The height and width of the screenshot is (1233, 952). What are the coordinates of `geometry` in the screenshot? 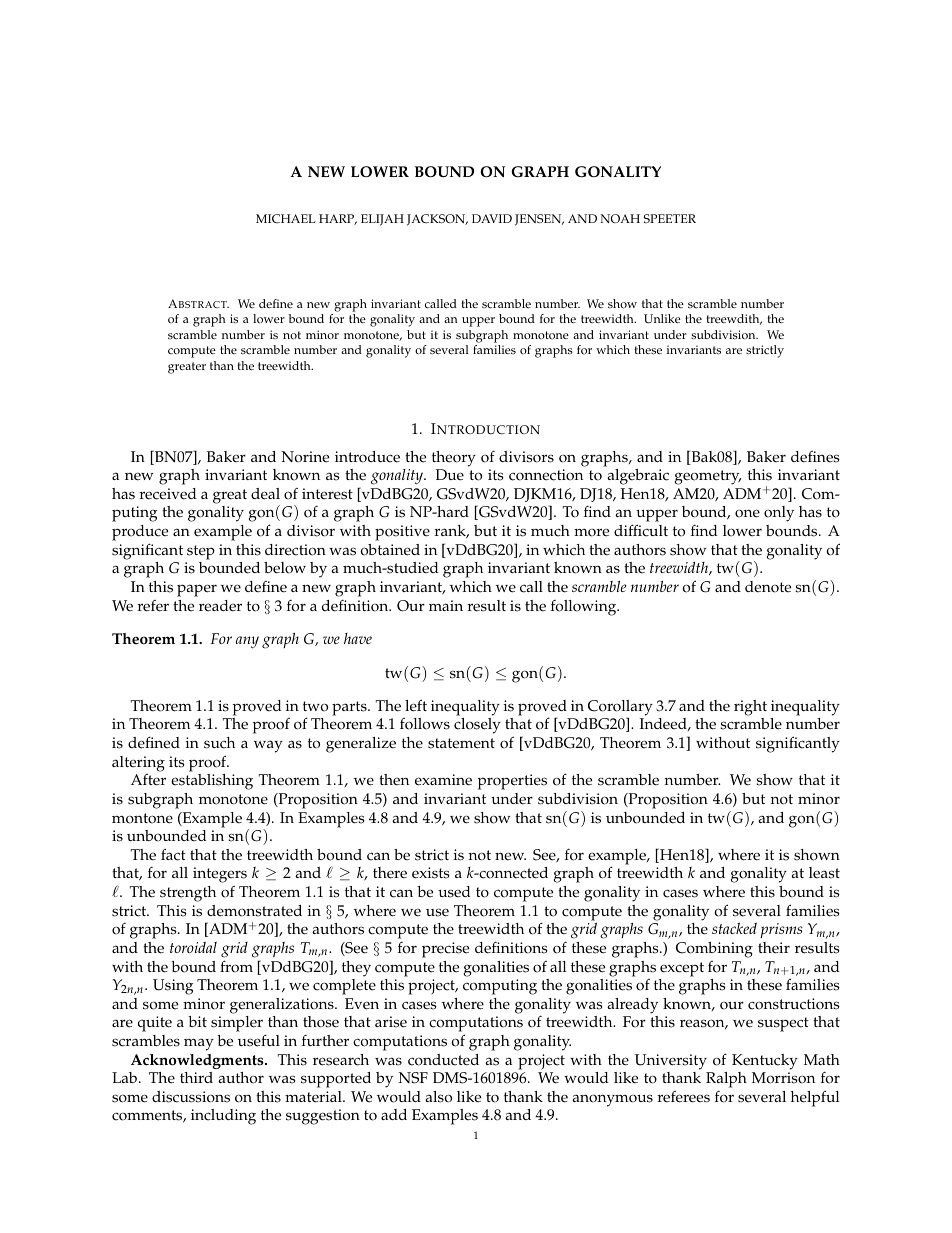 It's located at (708, 477).
